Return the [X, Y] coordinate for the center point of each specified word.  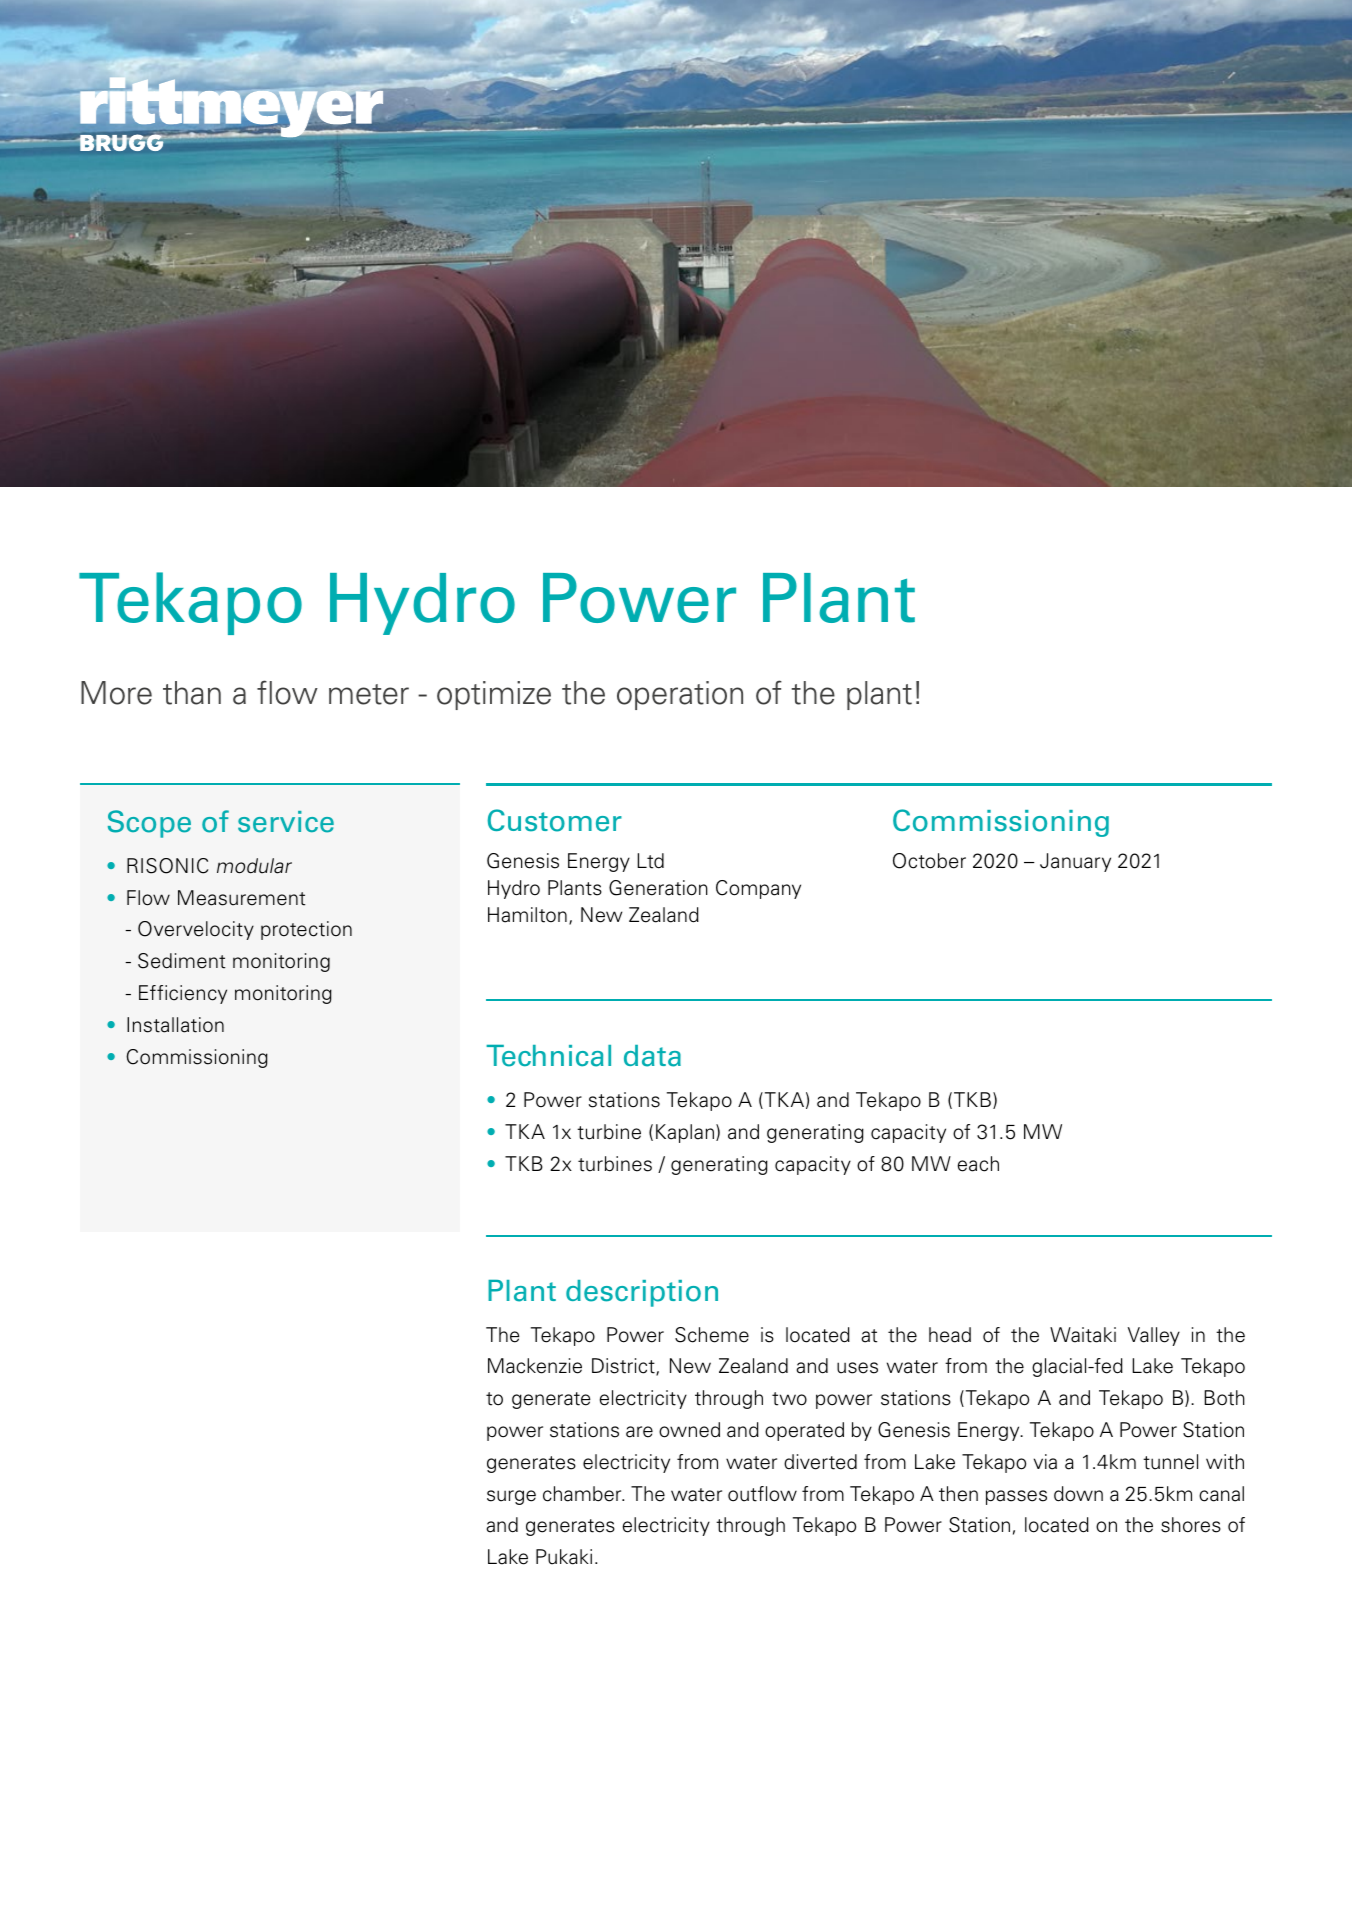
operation [680, 695]
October [929, 861]
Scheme [712, 1335]
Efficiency [183, 994]
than [192, 693]
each [978, 1164]
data [652, 1056]
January [1075, 862]
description [642, 1293]
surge [511, 1497]
